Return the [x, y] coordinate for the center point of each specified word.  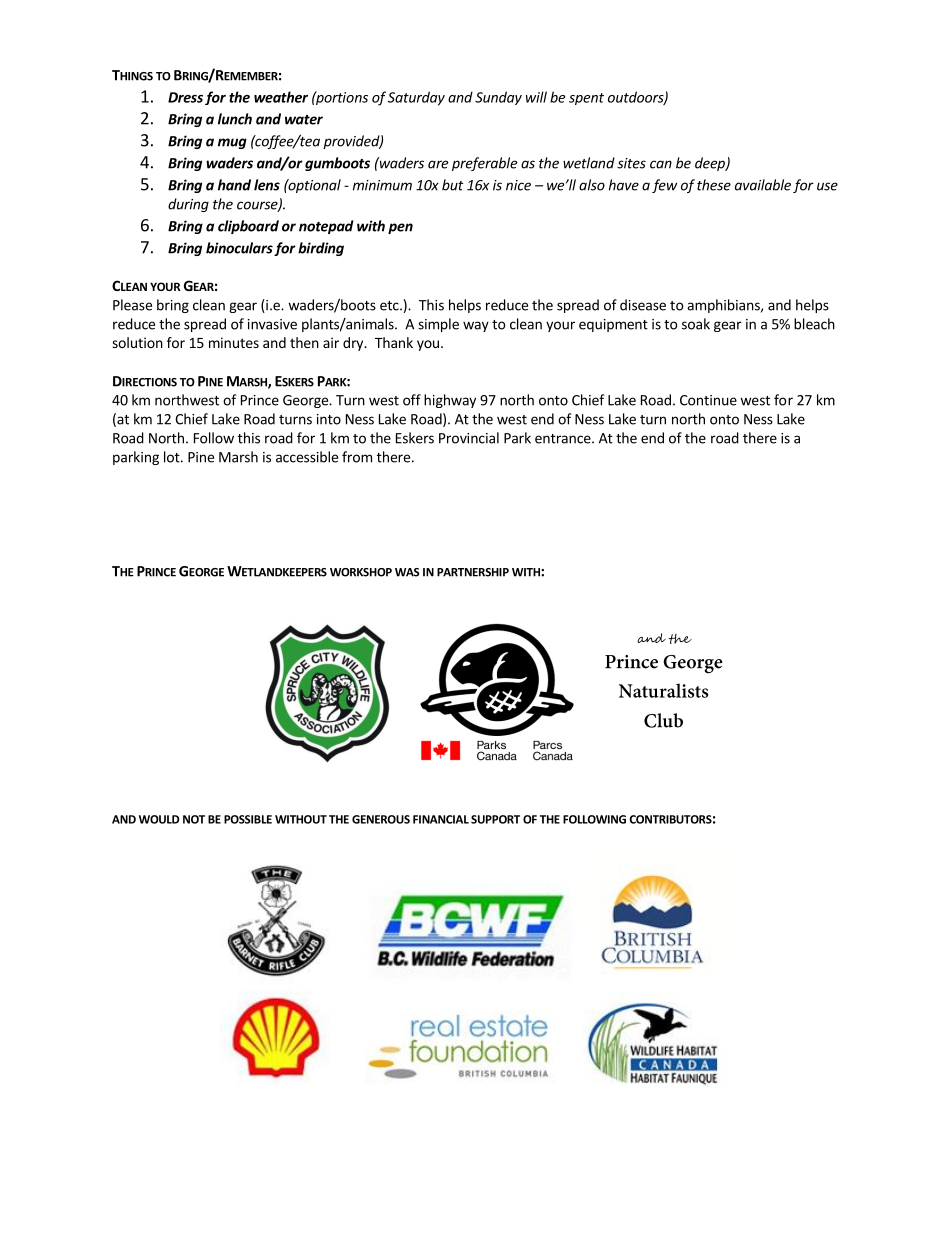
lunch [235, 119]
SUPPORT [495, 819]
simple [438, 325]
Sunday [498, 98]
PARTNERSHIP [473, 572]
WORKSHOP [361, 572]
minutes [234, 342]
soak [696, 324]
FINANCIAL [441, 819]
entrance [564, 439]
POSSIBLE [248, 819]
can [661, 164]
